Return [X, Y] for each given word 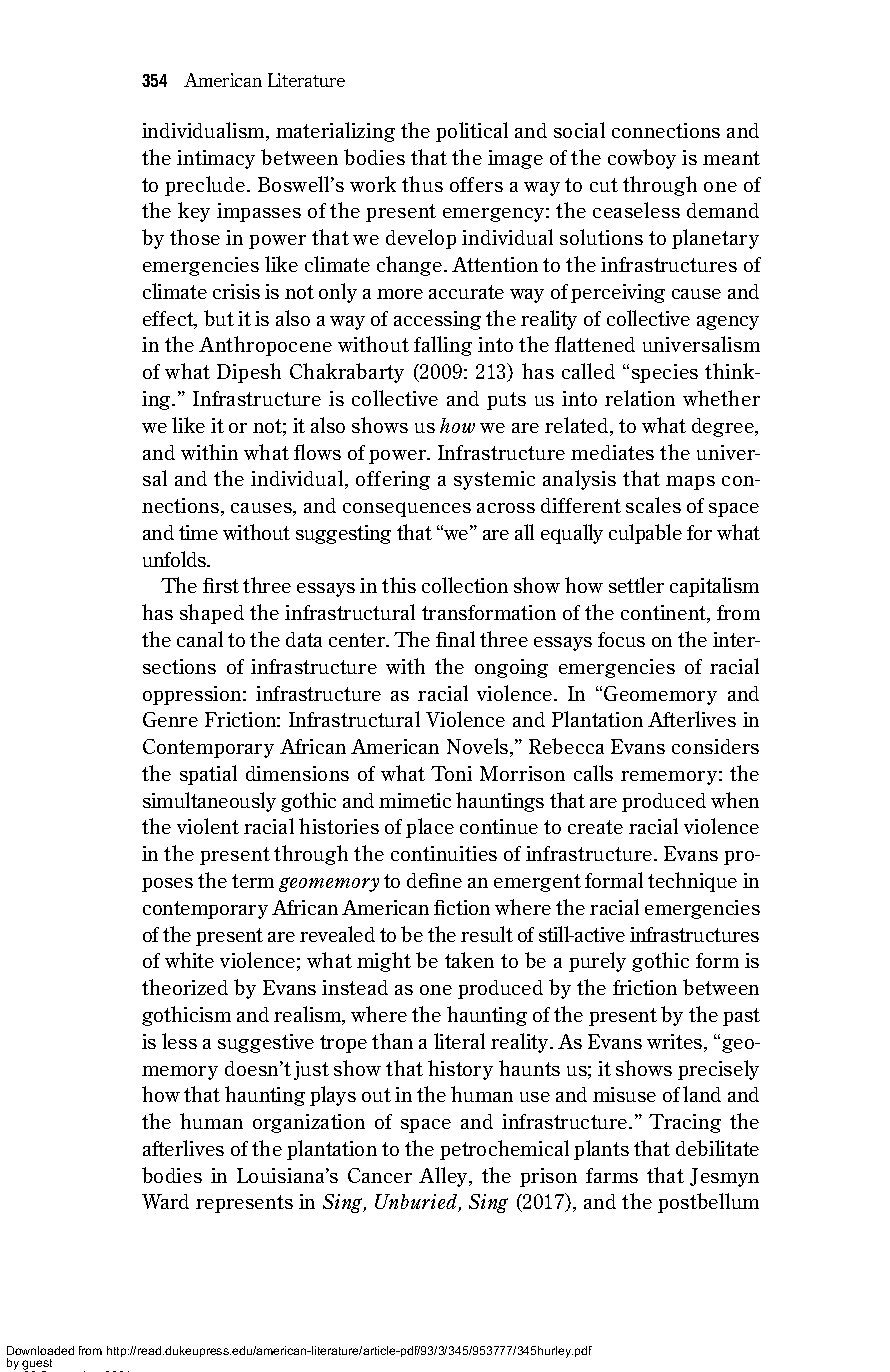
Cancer [380, 1175]
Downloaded [40, 1350]
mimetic [415, 800]
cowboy [642, 159]
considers [715, 746]
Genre [170, 719]
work [373, 184]
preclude [206, 186]
